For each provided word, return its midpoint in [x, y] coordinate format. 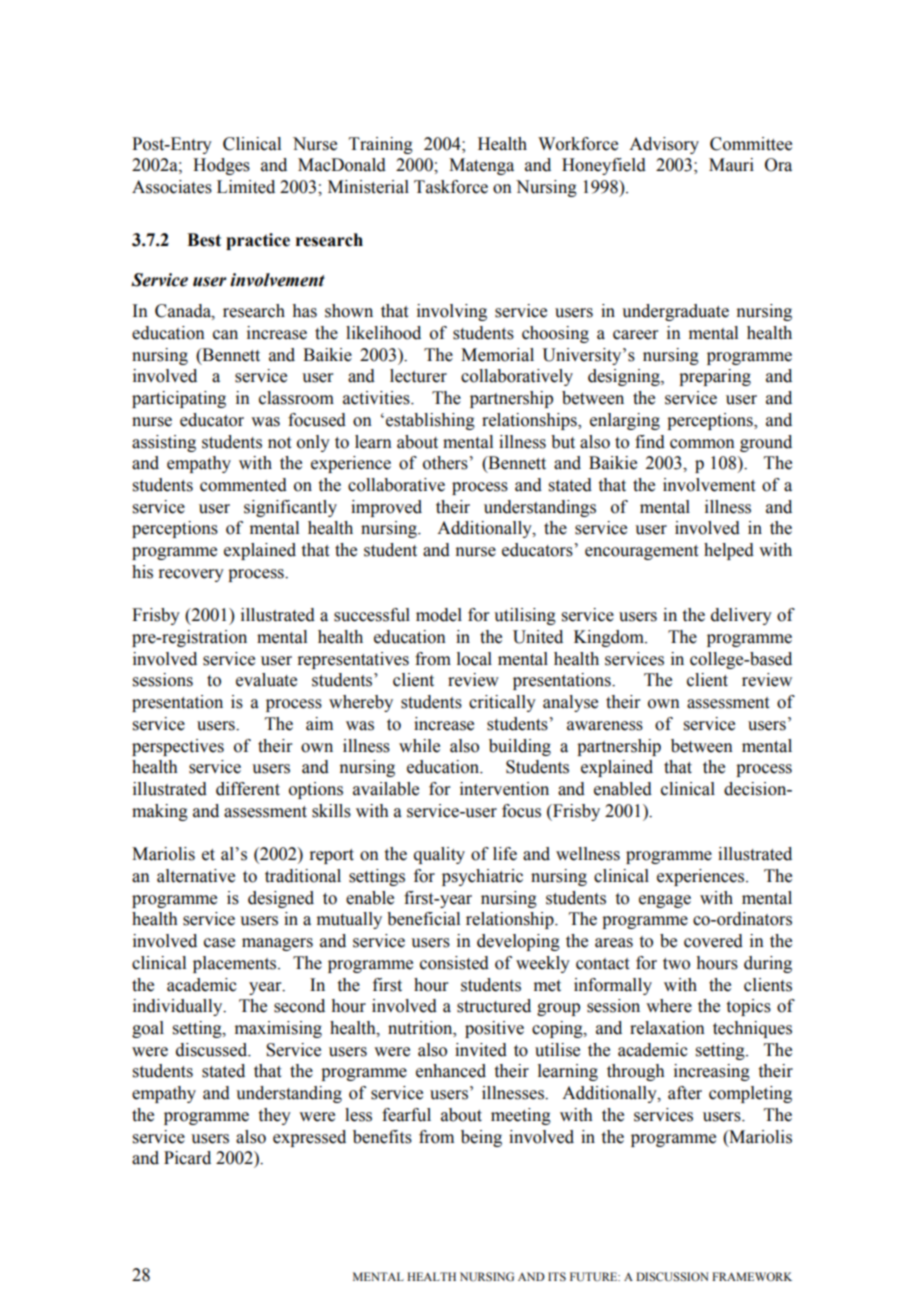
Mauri [731, 165]
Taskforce [451, 187]
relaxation [667, 1028]
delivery [741, 616]
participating [179, 399]
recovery [191, 575]
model [439, 615]
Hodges [221, 166]
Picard [187, 1158]
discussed [213, 1050]
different [248, 789]
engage [665, 901]
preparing [715, 377]
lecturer [418, 376]
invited [481, 1050]
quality [439, 855]
